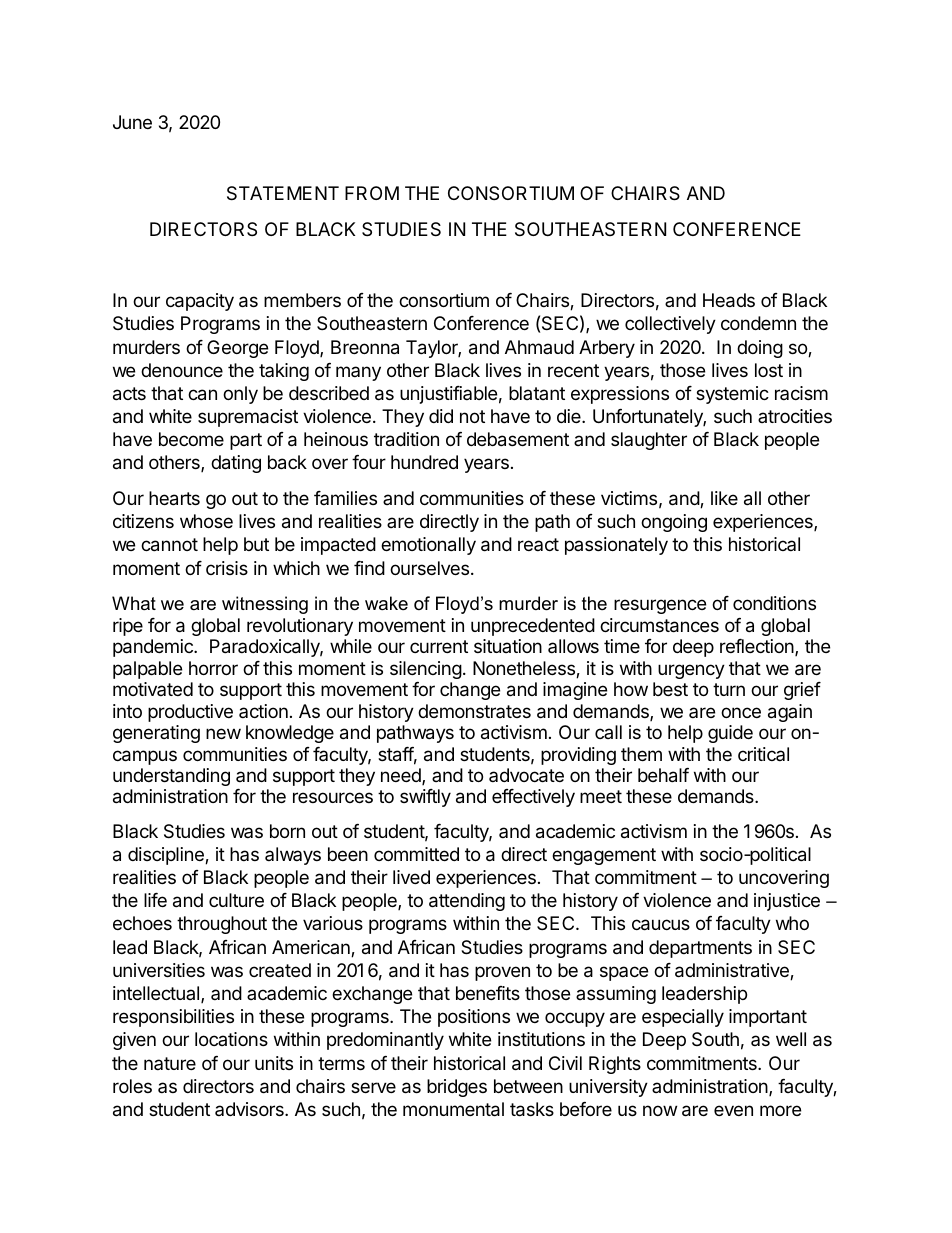  Describe the element at coordinates (733, 1110) in the screenshot. I see `even` at that location.
